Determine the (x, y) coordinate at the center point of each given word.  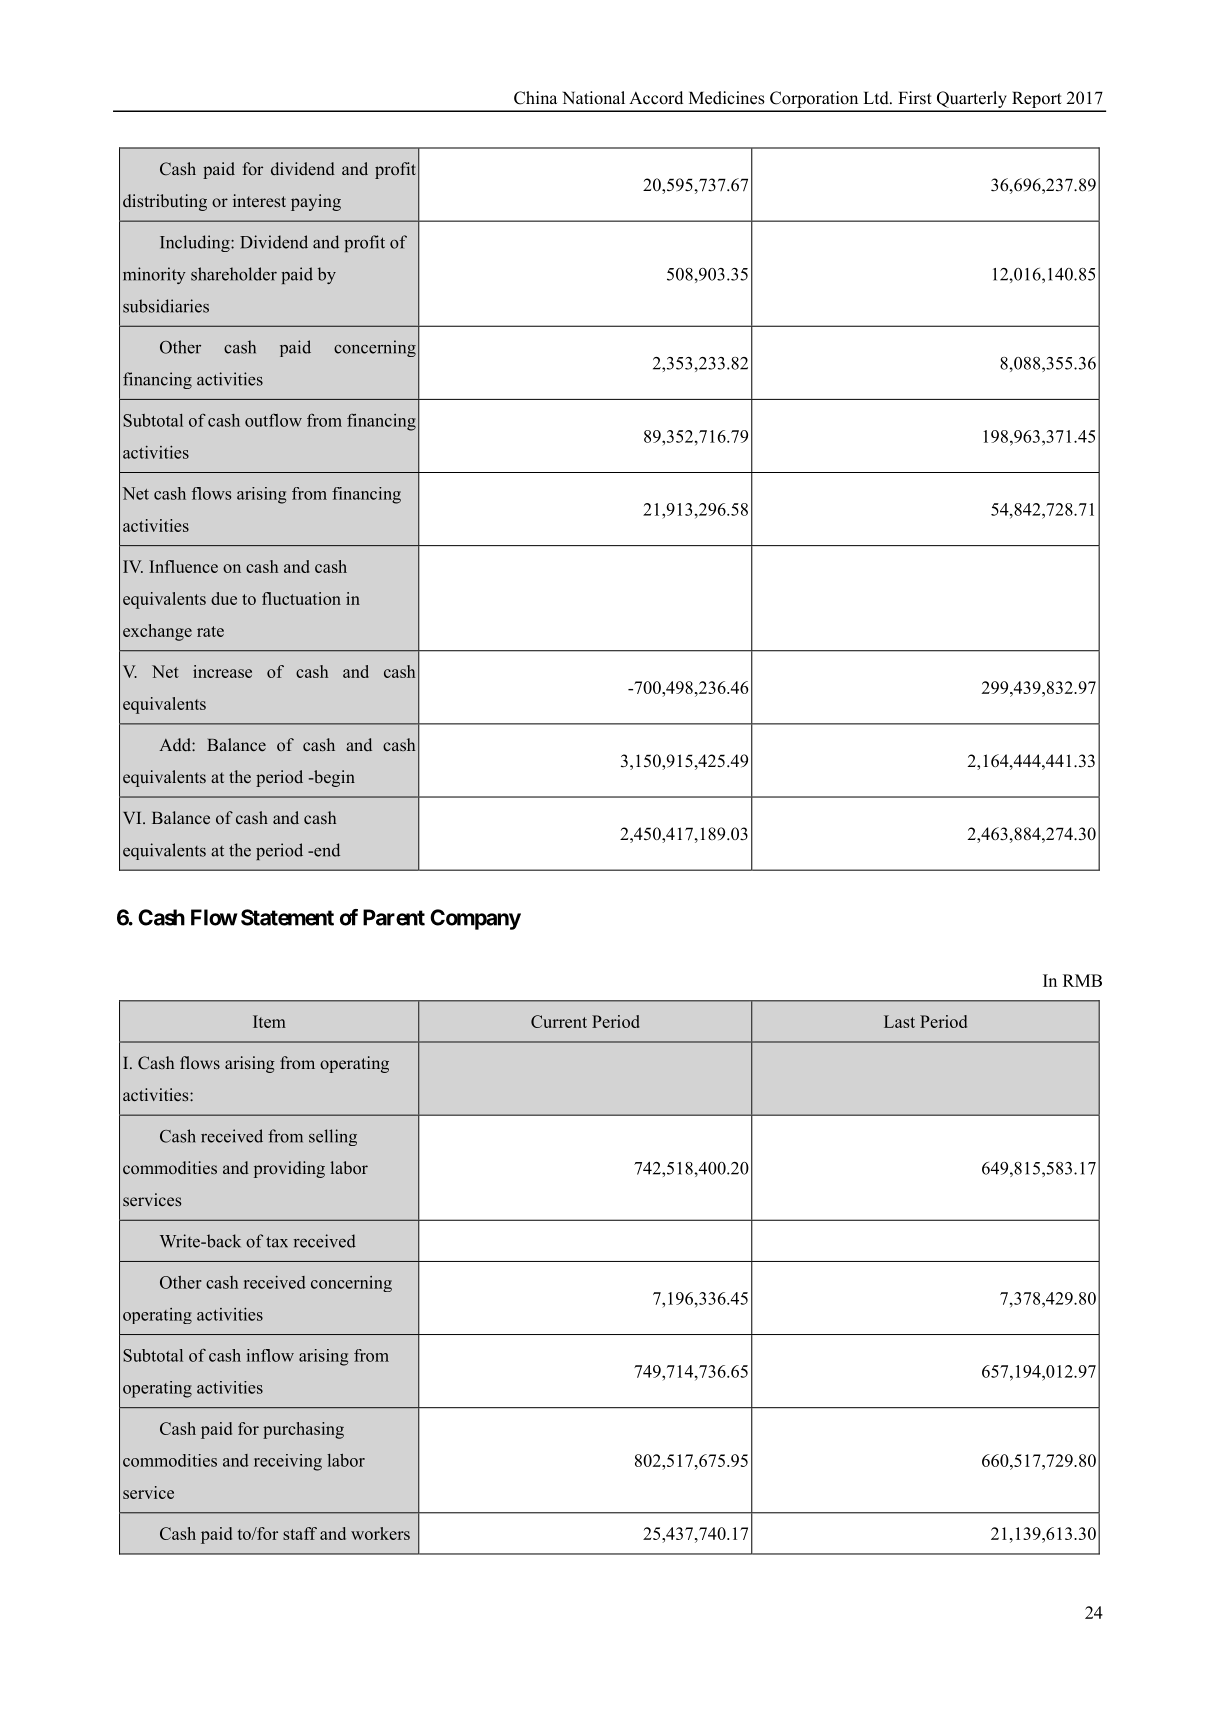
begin (333, 778)
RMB (1082, 980)
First (915, 98)
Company (475, 919)
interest (259, 200)
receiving (288, 1462)
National (593, 98)
